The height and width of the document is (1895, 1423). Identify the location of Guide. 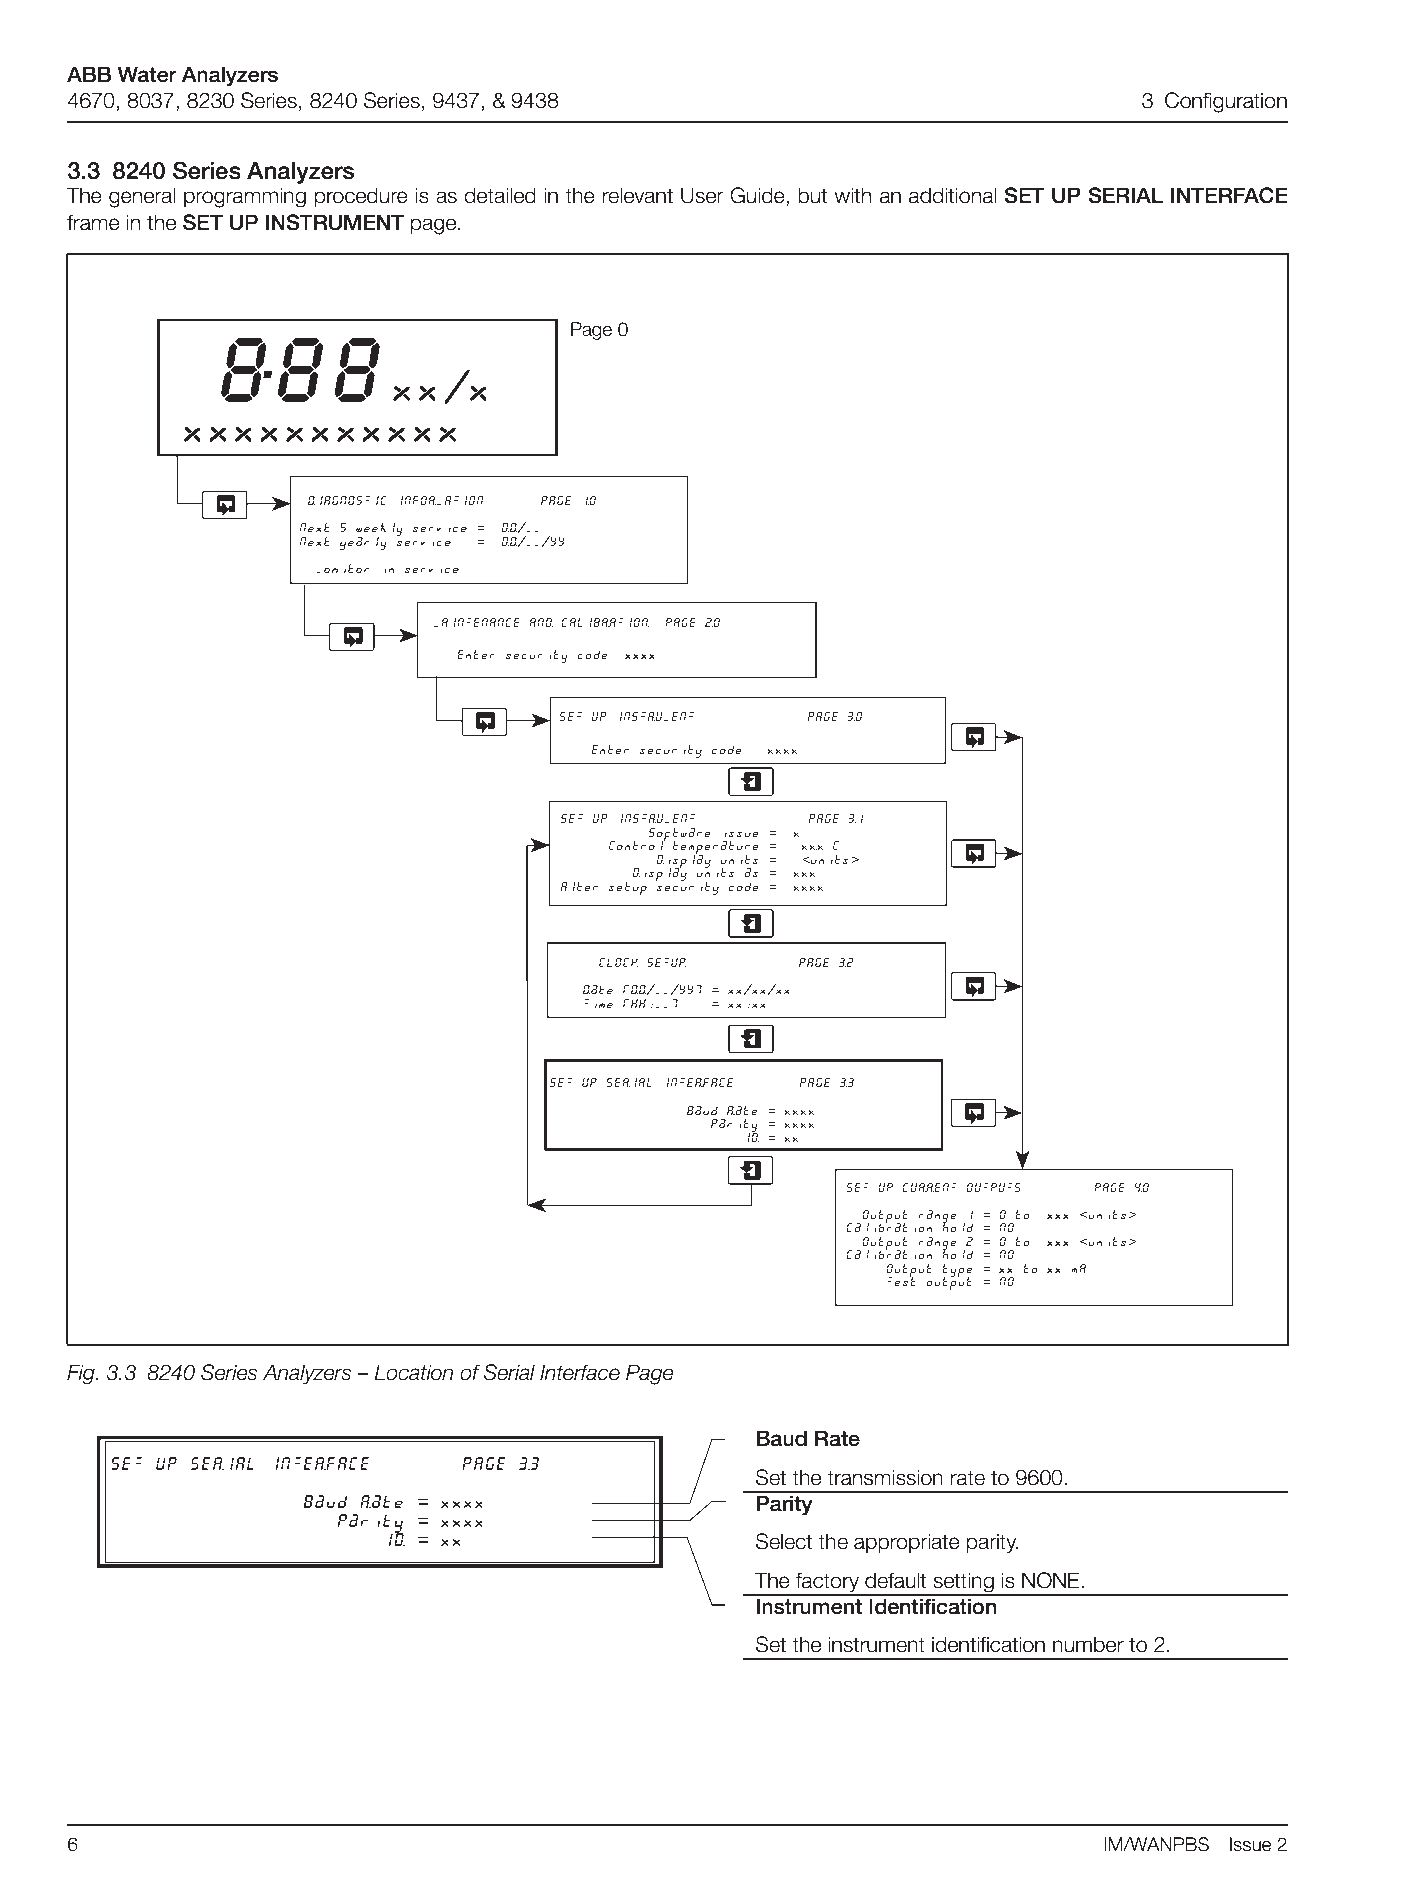
(758, 196).
